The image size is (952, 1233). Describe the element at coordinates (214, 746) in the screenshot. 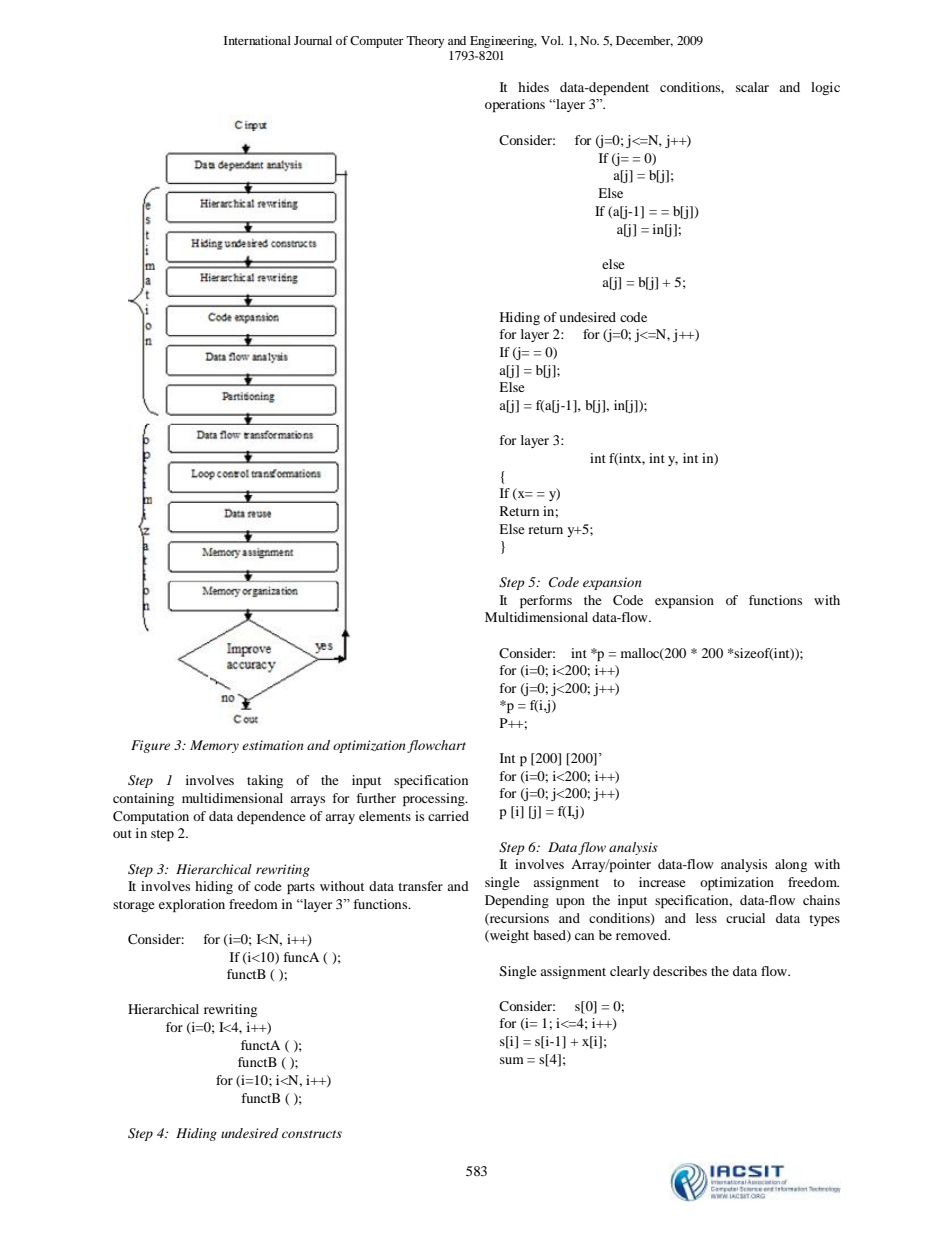

I see `Memory` at that location.
